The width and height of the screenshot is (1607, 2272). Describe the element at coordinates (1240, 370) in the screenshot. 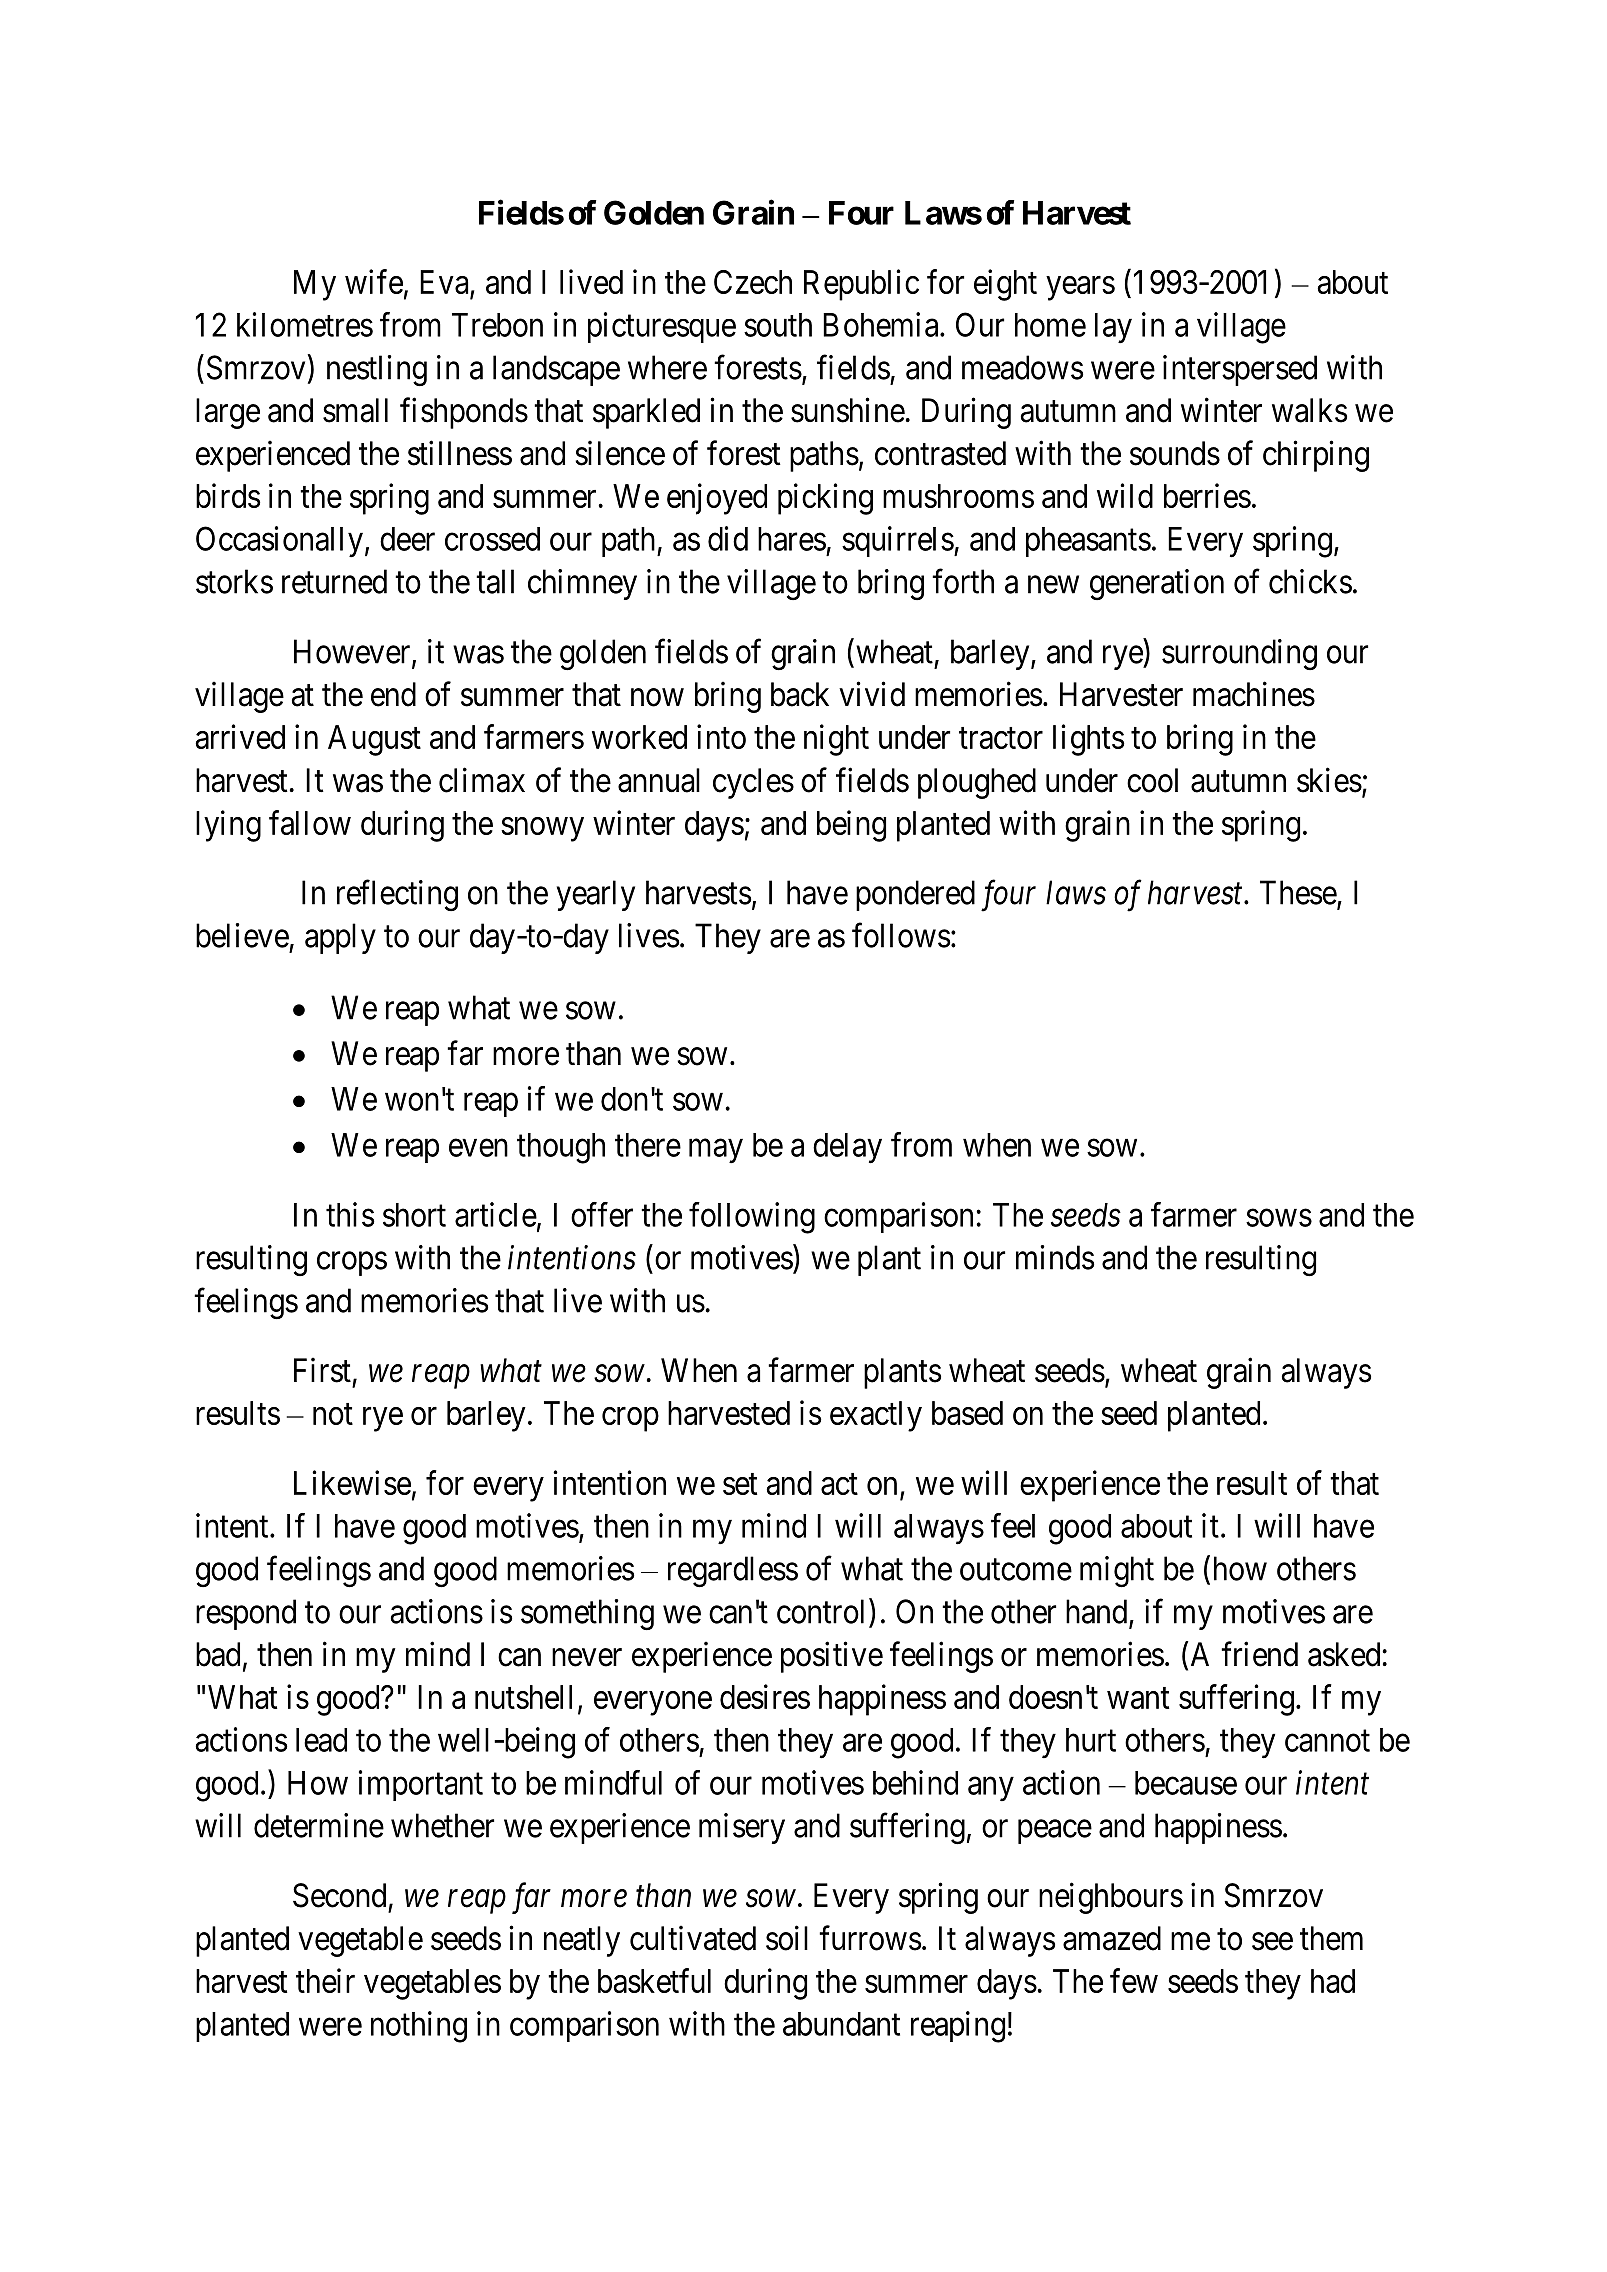

I see `interspersed` at that location.
